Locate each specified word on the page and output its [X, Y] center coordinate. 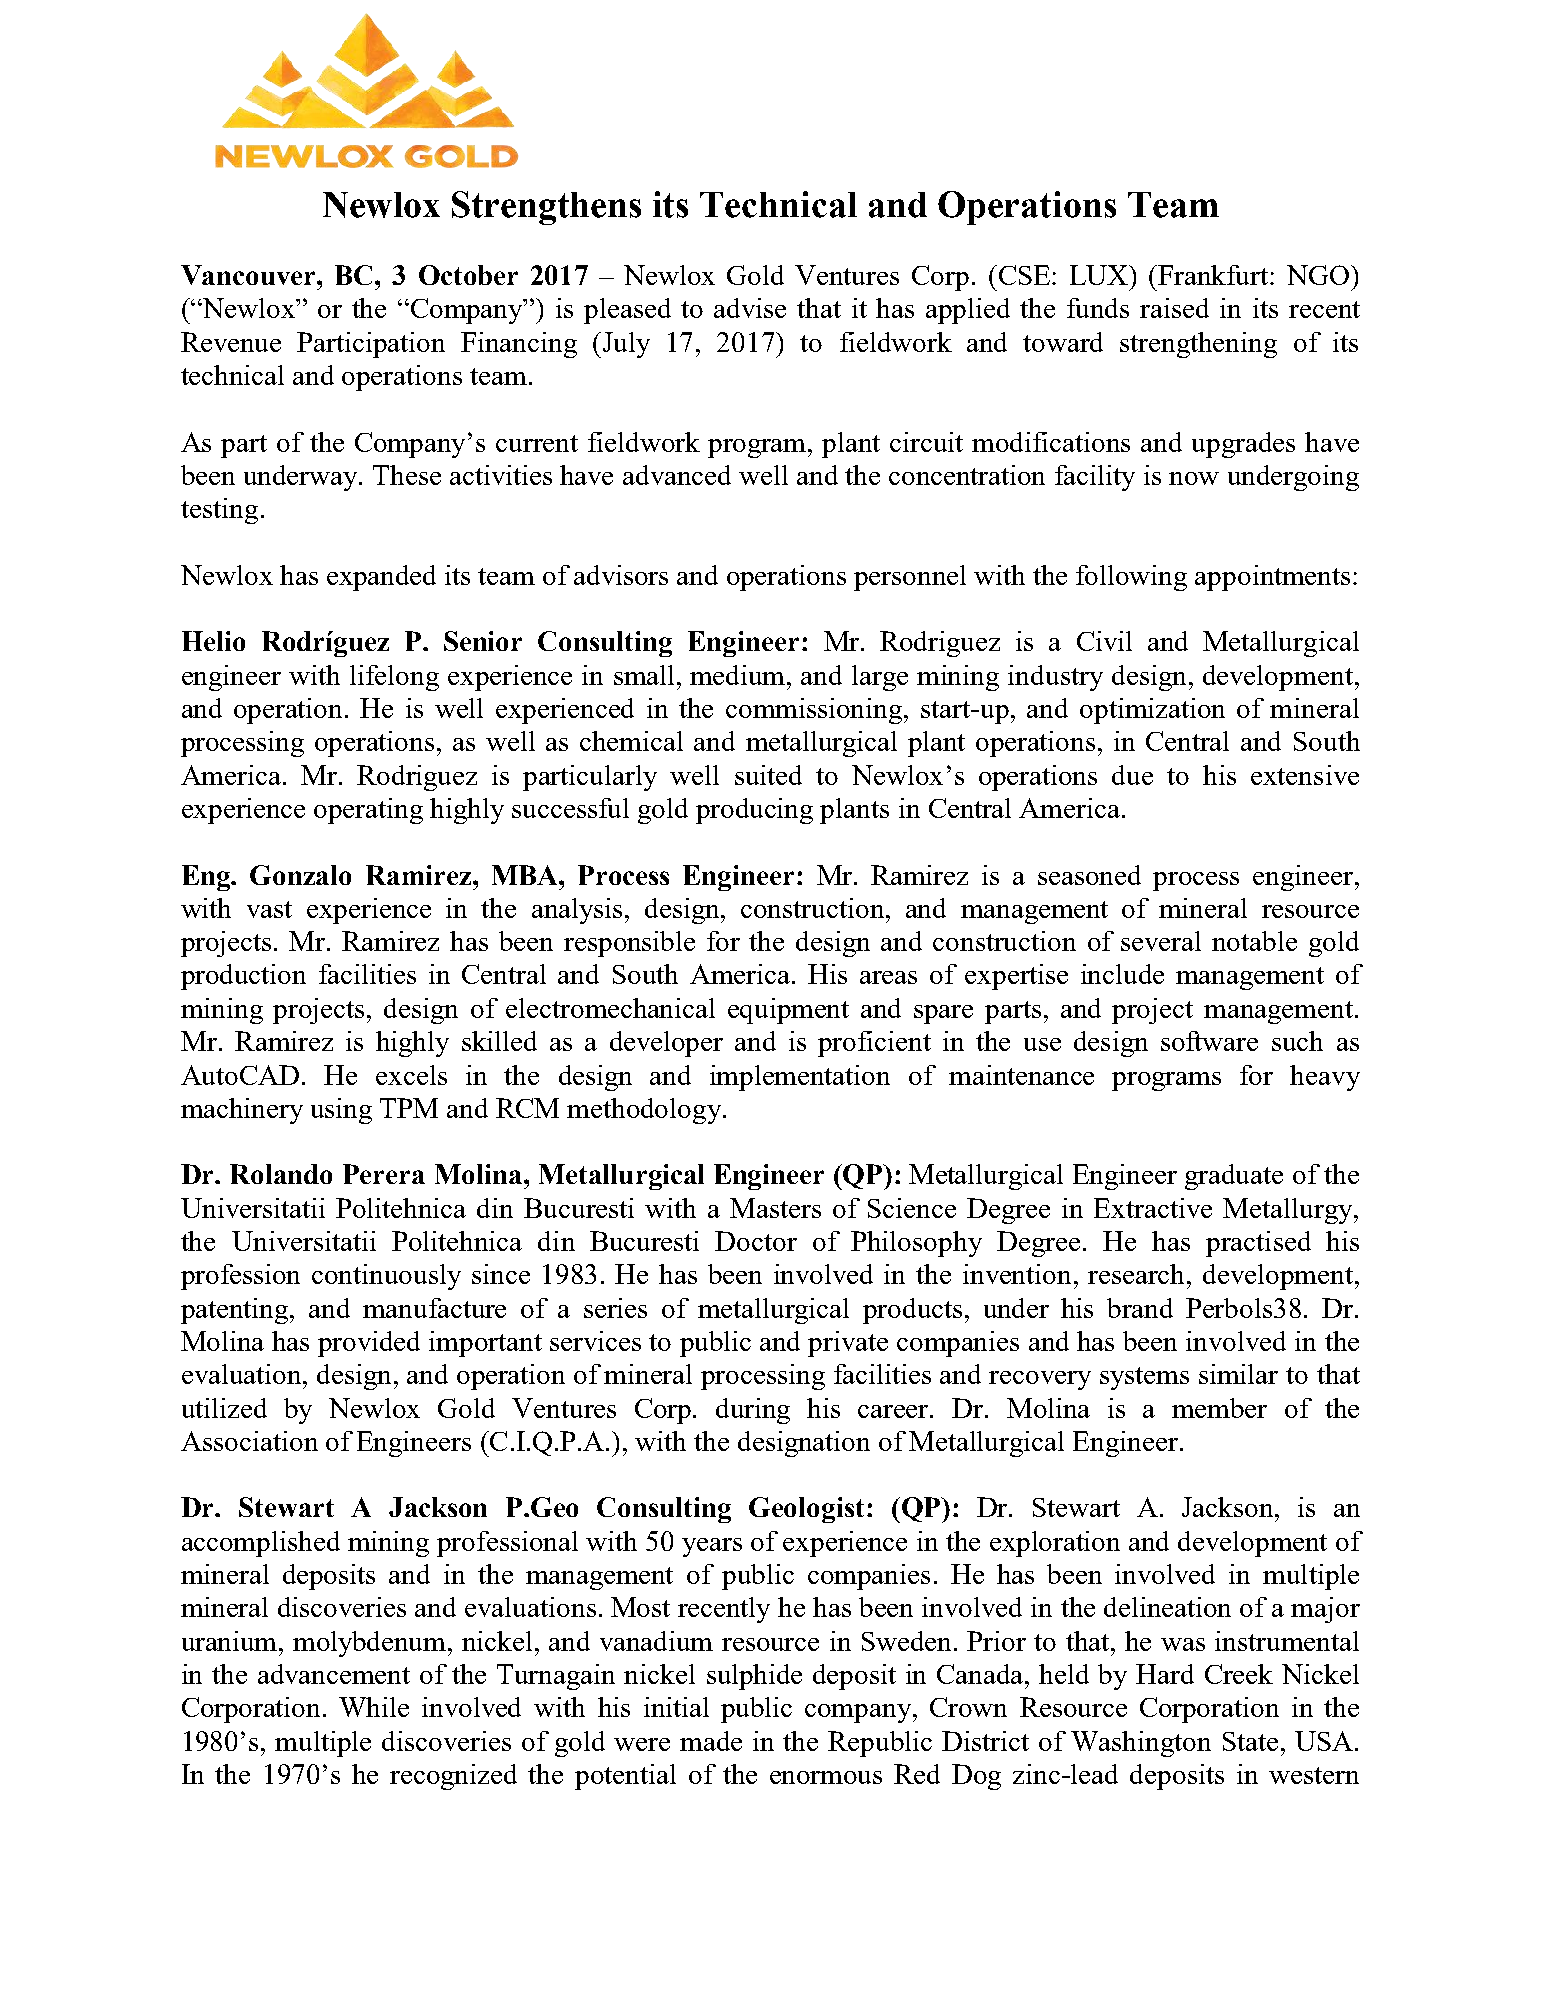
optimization [1152, 711]
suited [768, 775]
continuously [386, 1277]
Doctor [756, 1241]
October [468, 275]
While [374, 1707]
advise [750, 308]
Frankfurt [1214, 275]
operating [368, 811]
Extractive [1153, 1208]
